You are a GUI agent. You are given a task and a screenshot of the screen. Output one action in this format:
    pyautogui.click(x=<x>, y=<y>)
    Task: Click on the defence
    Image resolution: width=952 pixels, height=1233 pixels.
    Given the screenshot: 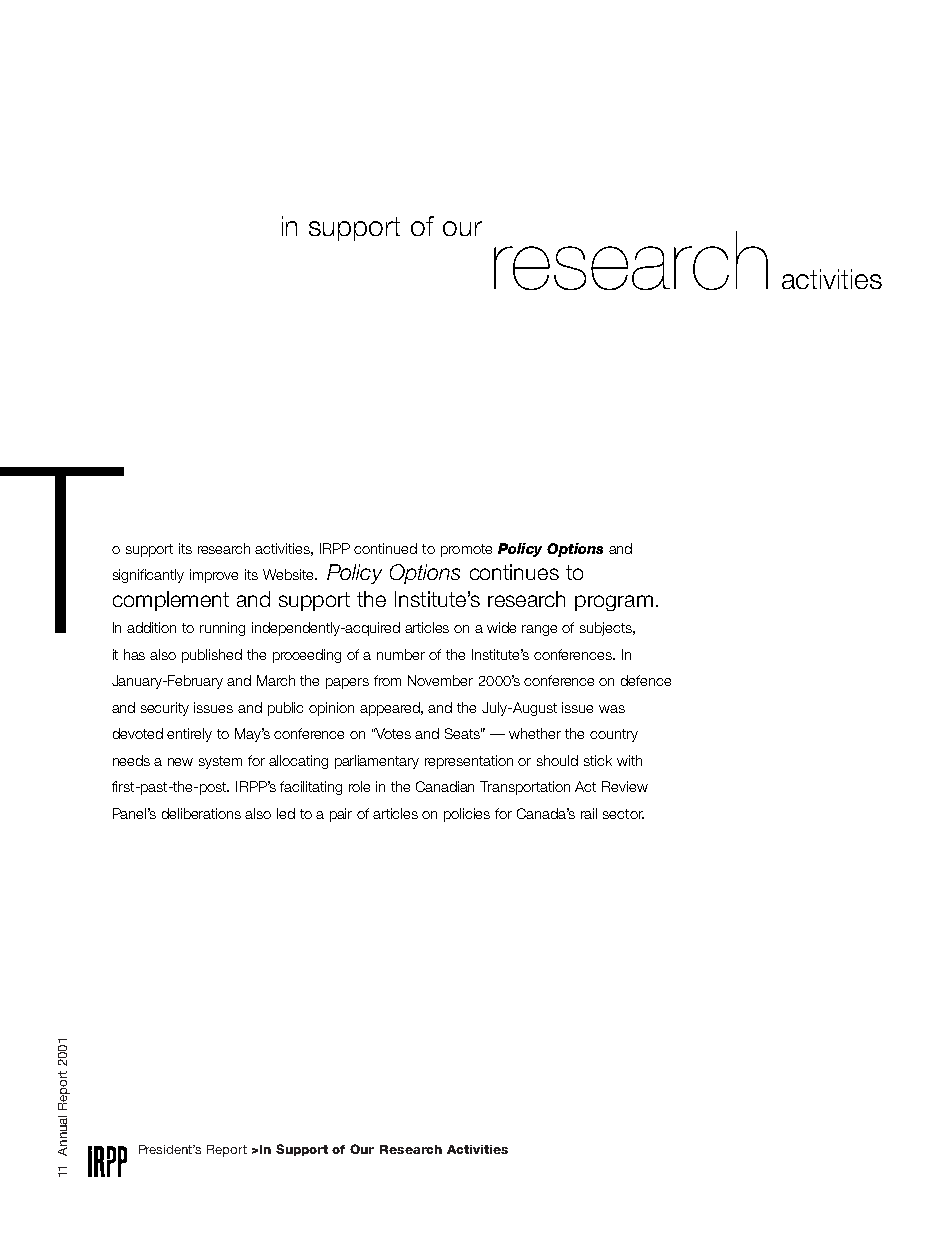 What is the action you would take?
    pyautogui.click(x=646, y=680)
